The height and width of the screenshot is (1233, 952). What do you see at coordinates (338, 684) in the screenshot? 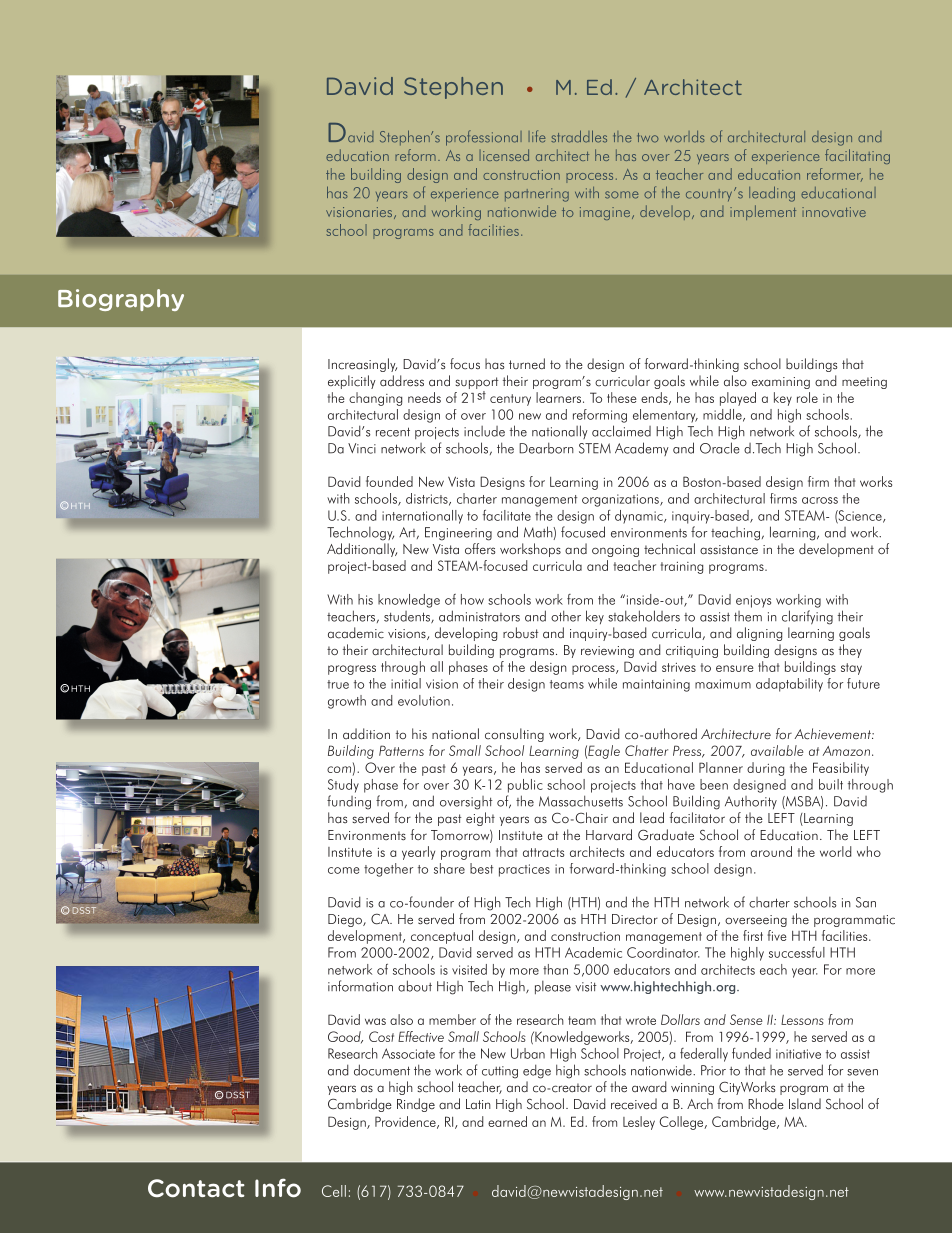
I see `true` at bounding box center [338, 684].
